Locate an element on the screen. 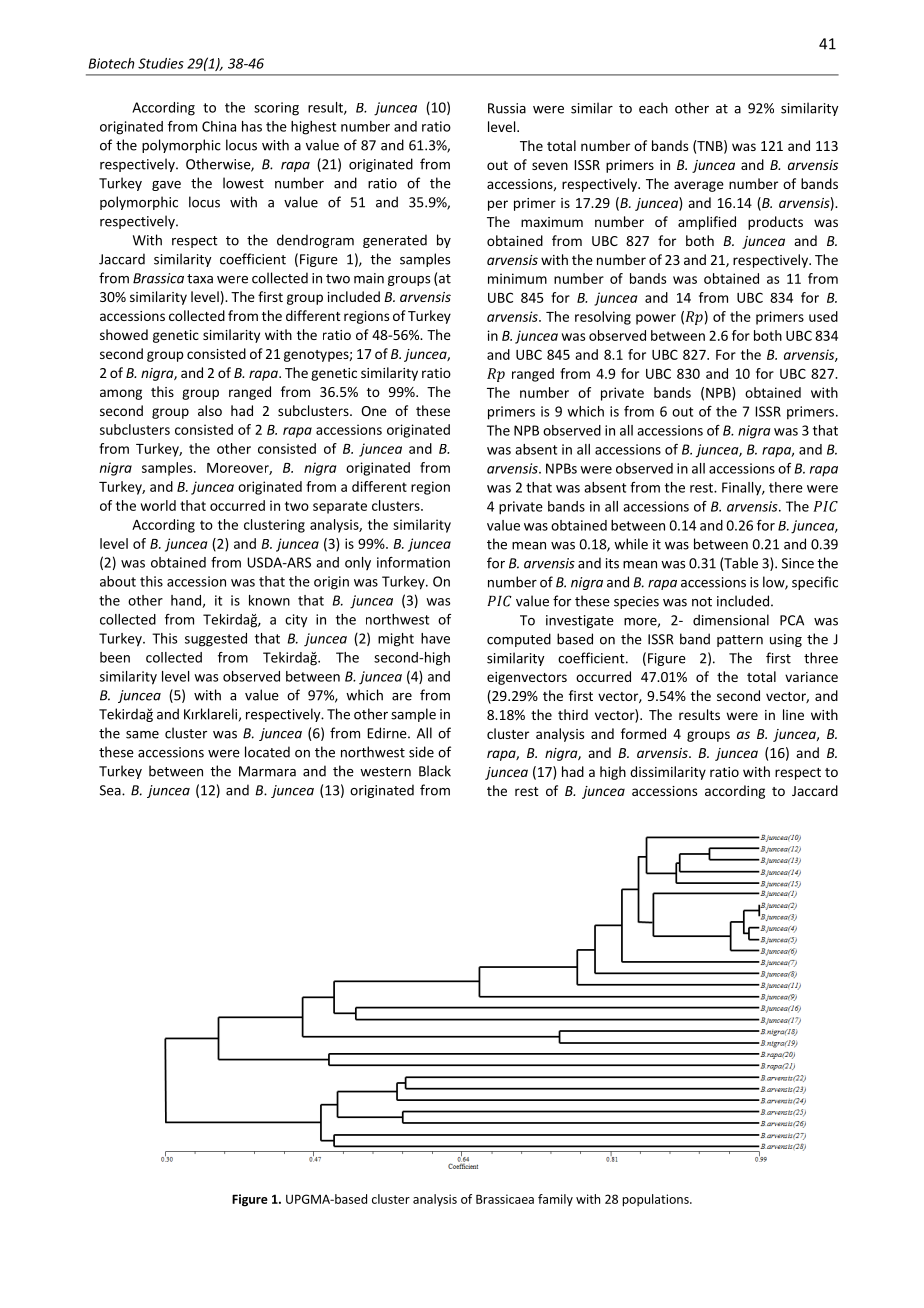 This screenshot has height=1308, width=924. pattern is located at coordinates (740, 641).
